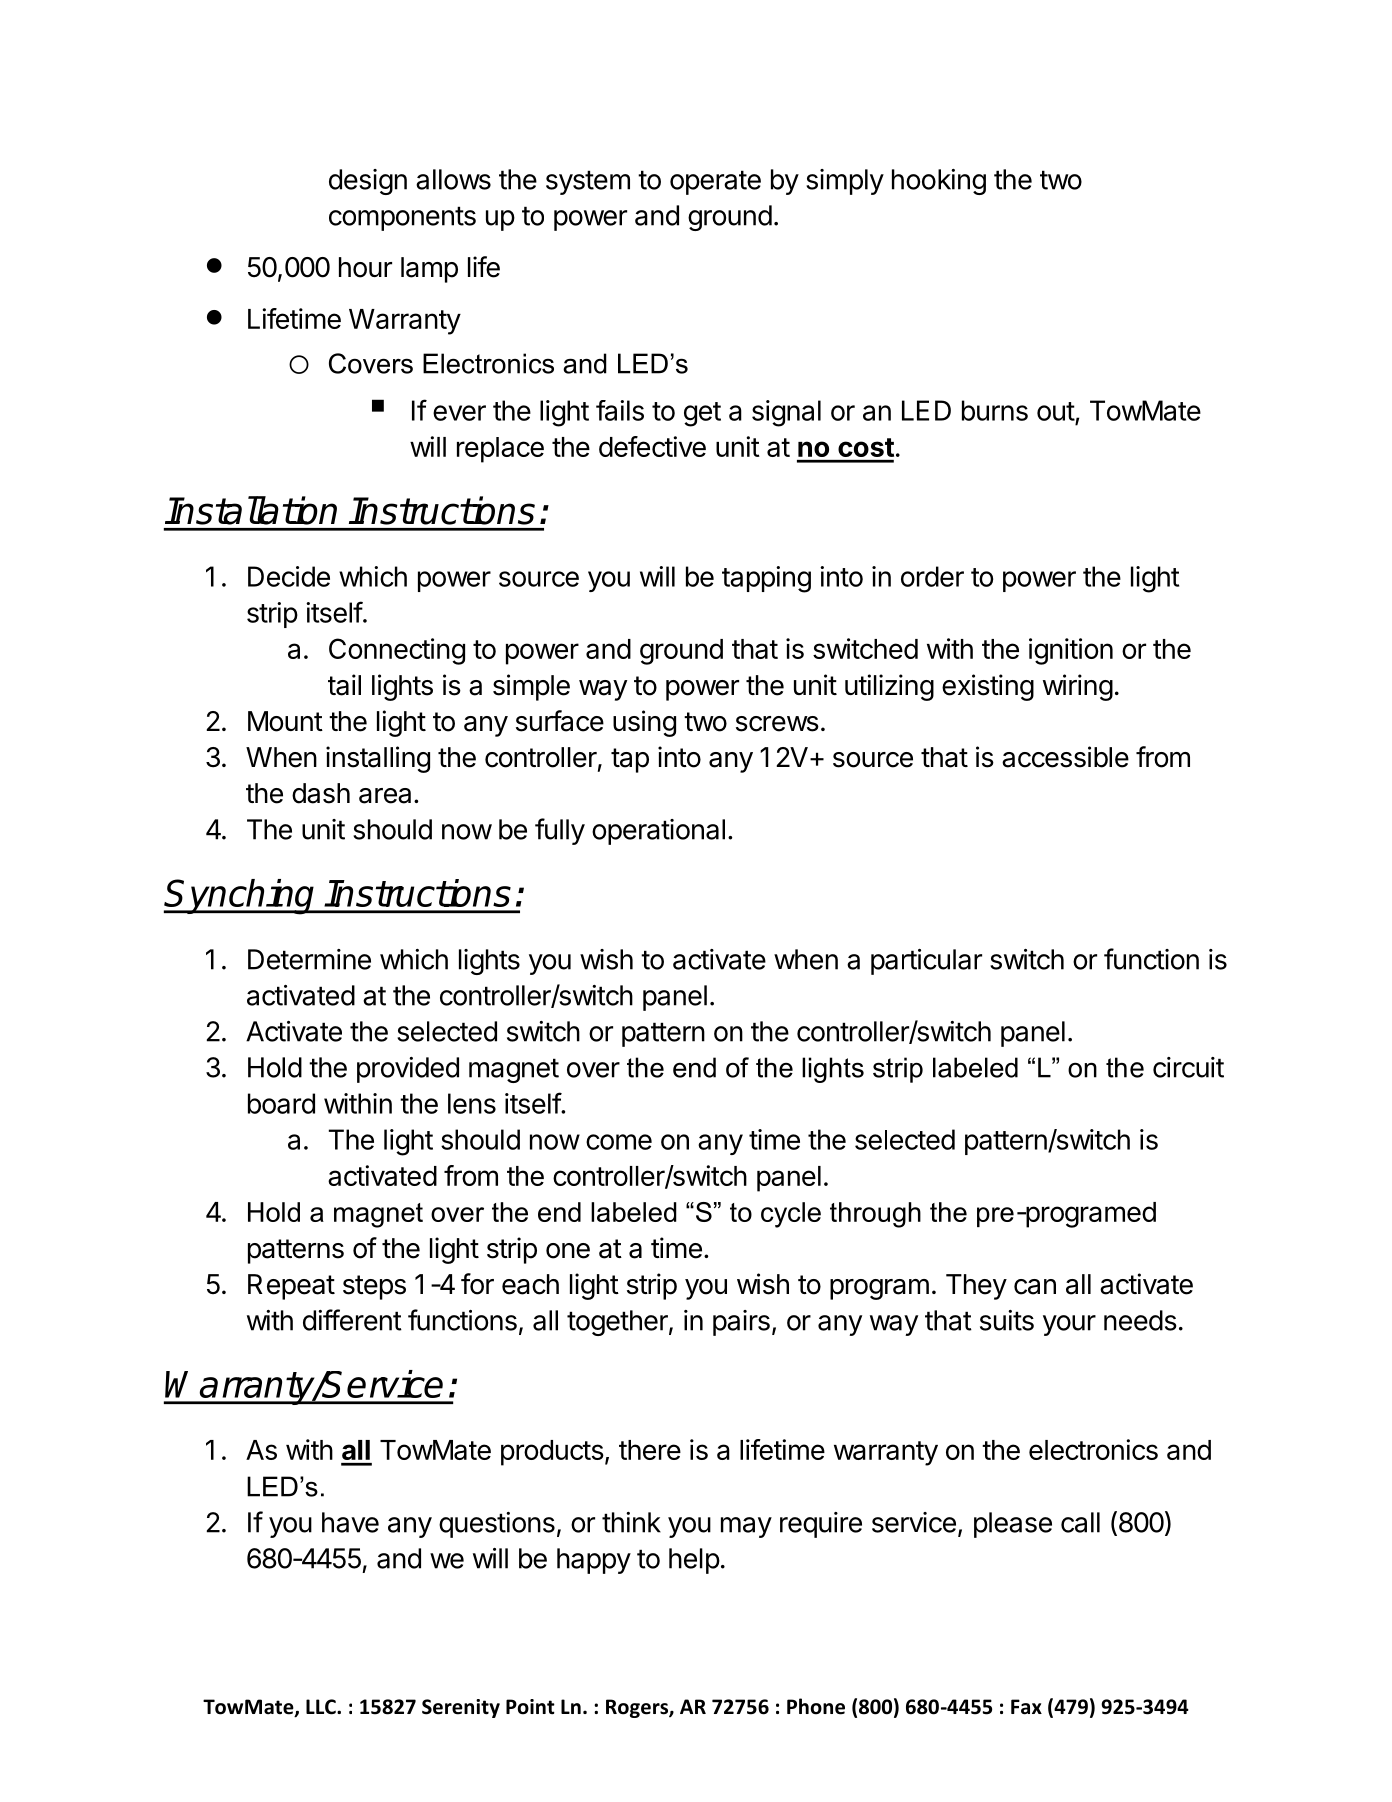 This page has width=1392, height=1802. Describe the element at coordinates (791, 1215) in the page. I see `cycle` at that location.
